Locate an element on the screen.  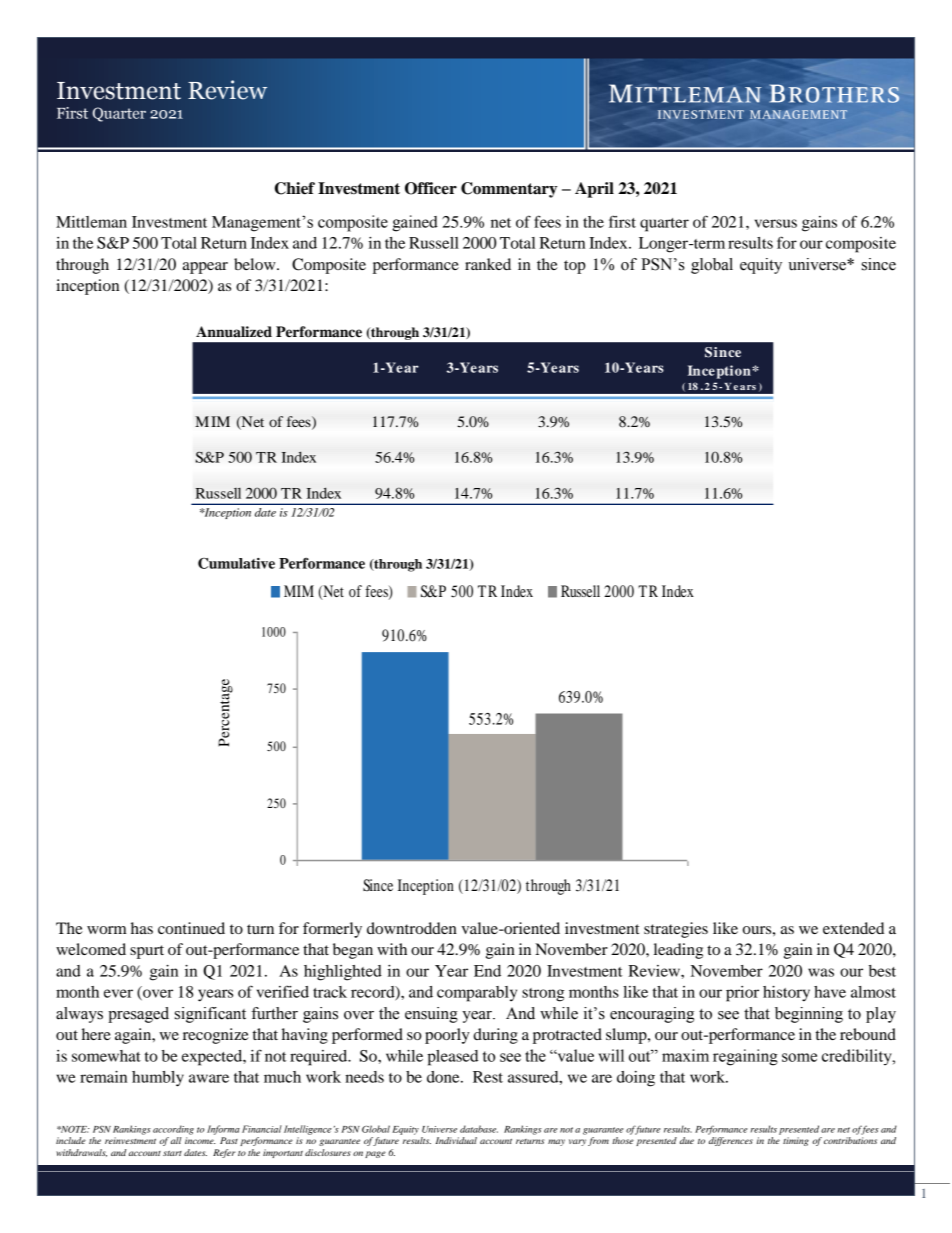
timing is located at coordinates (796, 1141).
